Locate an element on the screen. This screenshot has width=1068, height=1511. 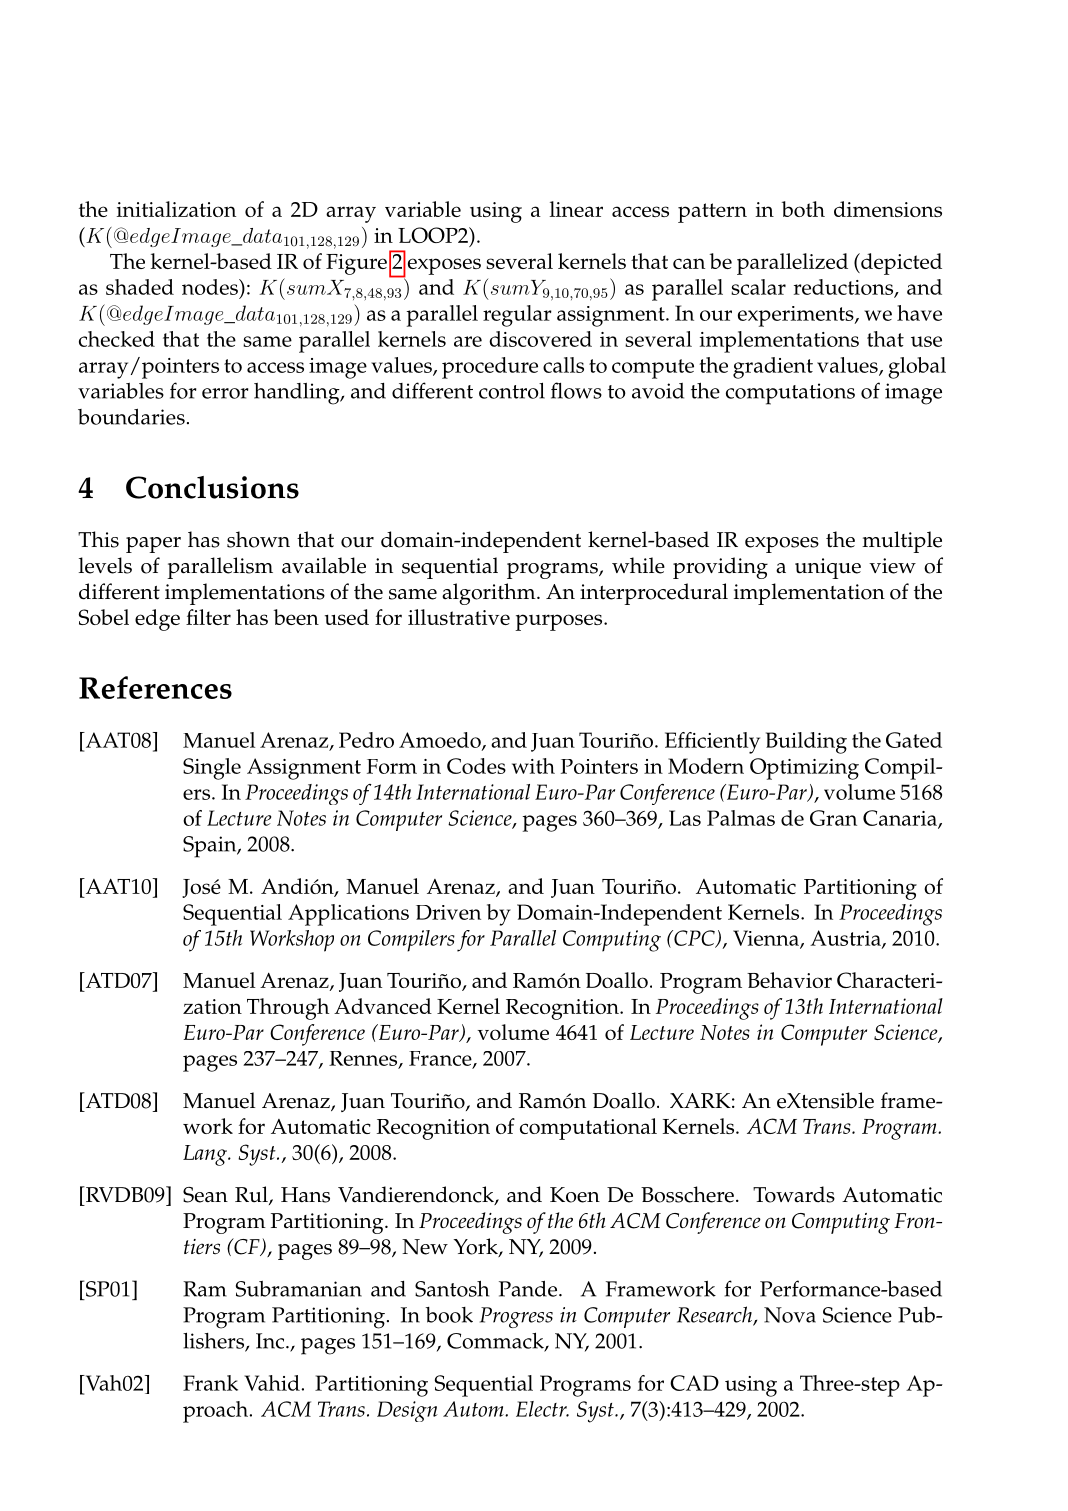
linear is located at coordinates (576, 209).
